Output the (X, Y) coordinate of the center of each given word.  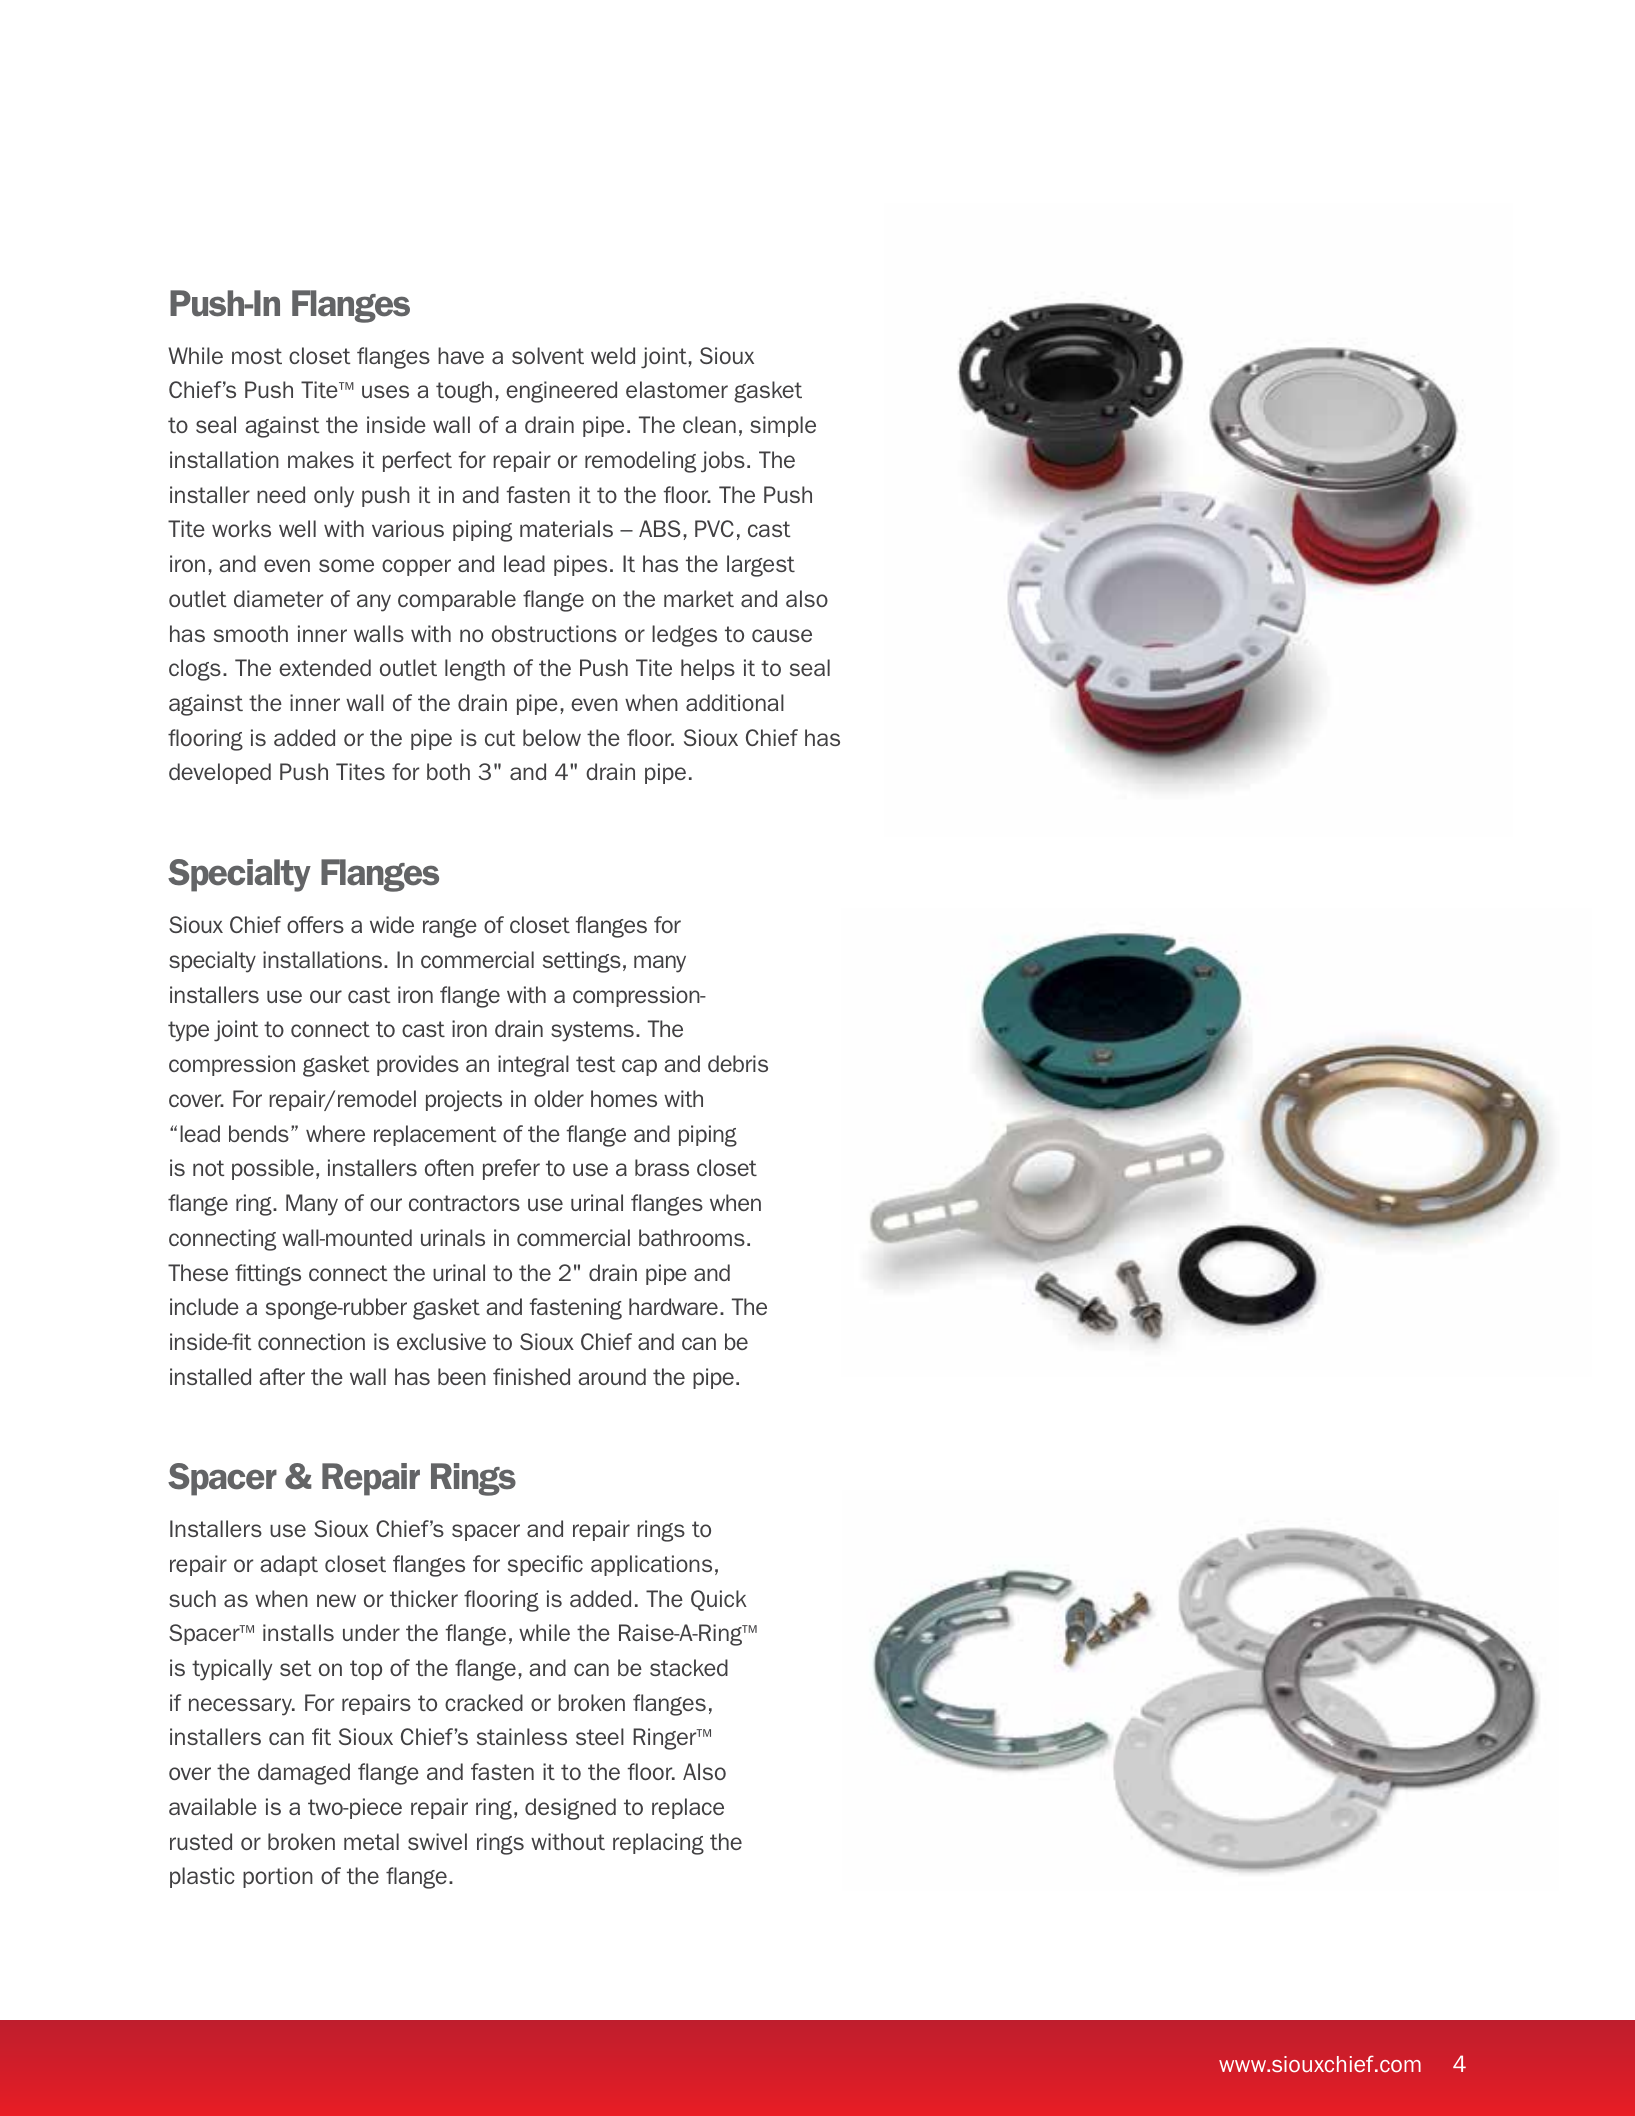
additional (735, 702)
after (282, 1376)
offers (315, 924)
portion (278, 1877)
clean (709, 424)
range (450, 928)
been (462, 1376)
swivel (437, 1841)
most (257, 356)
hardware (673, 1306)
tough (464, 392)
